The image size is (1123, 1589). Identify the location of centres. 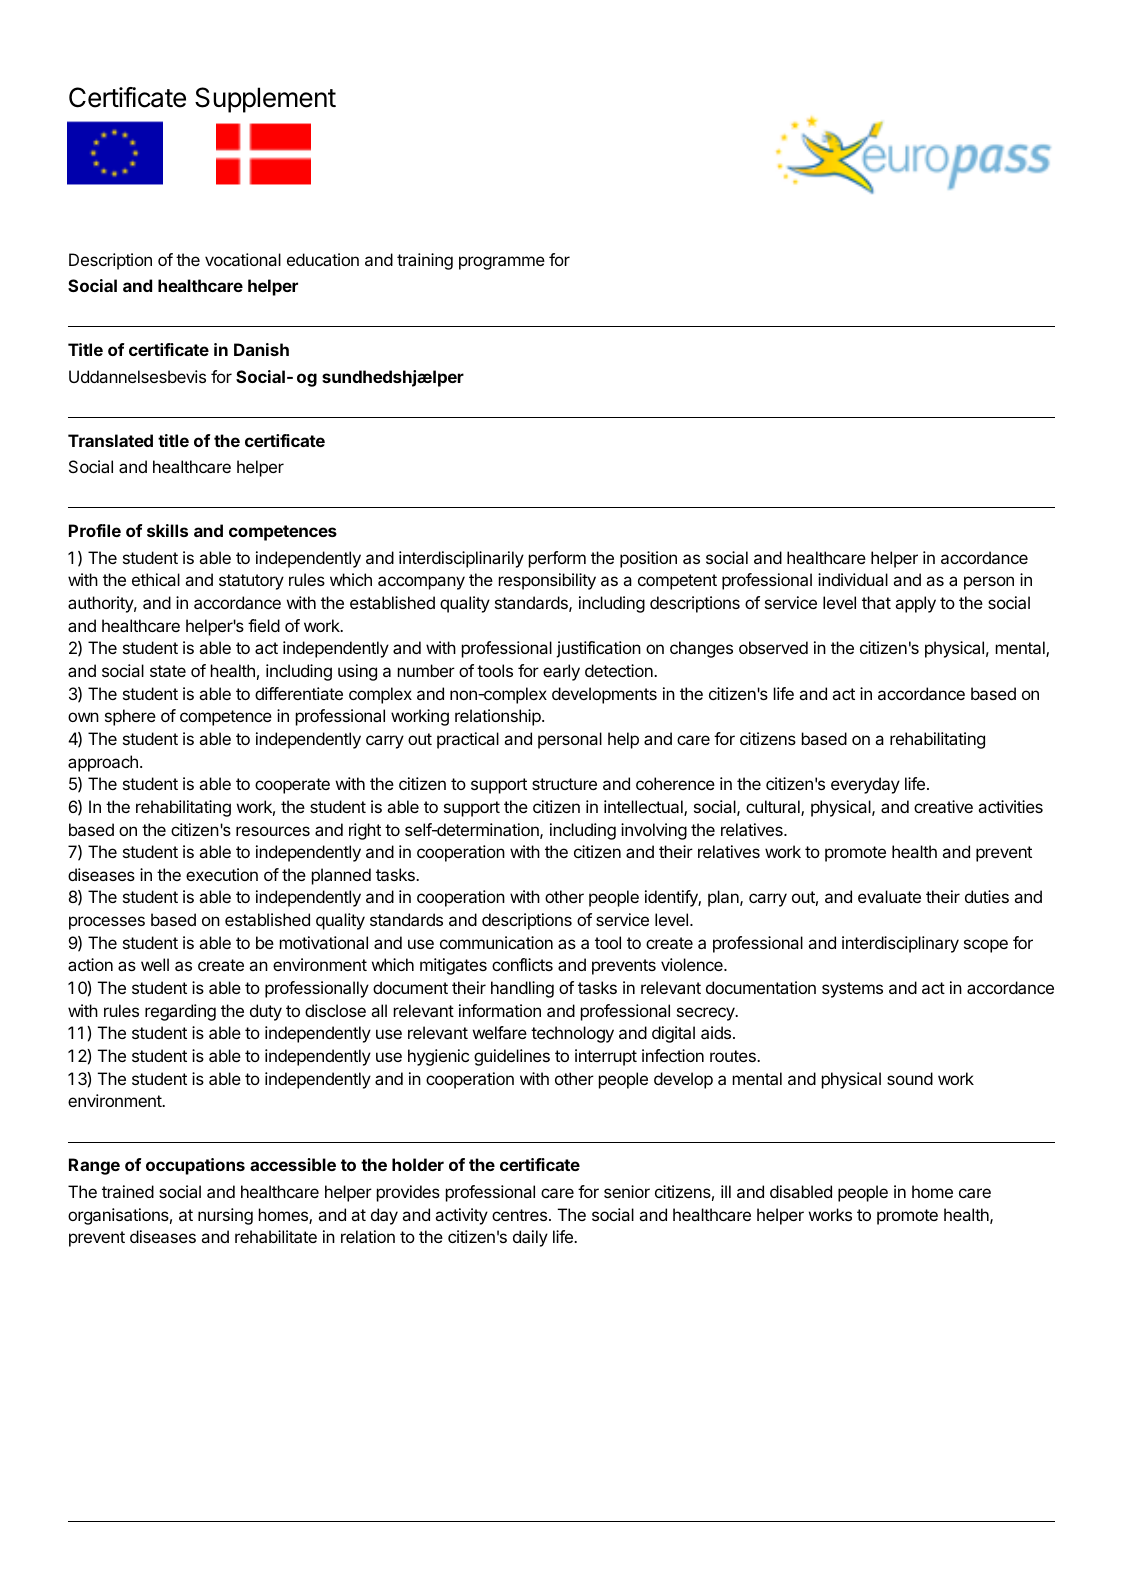
(519, 1215).
